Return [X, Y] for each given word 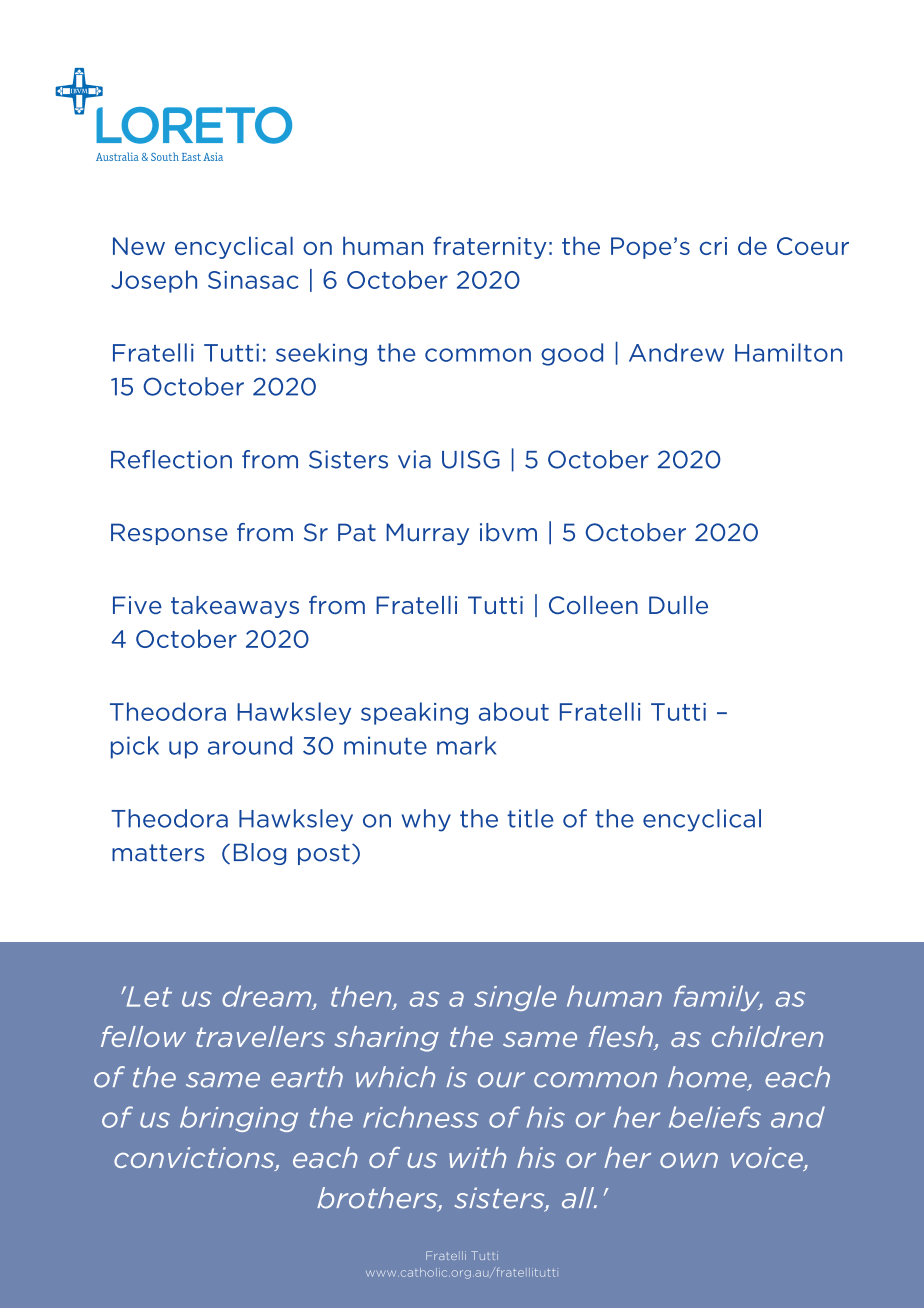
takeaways [235, 607]
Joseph [154, 281]
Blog [260, 854]
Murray [427, 534]
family [718, 998]
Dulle [678, 605]
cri [713, 246]
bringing [239, 1119]
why [426, 820]
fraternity [490, 247]
